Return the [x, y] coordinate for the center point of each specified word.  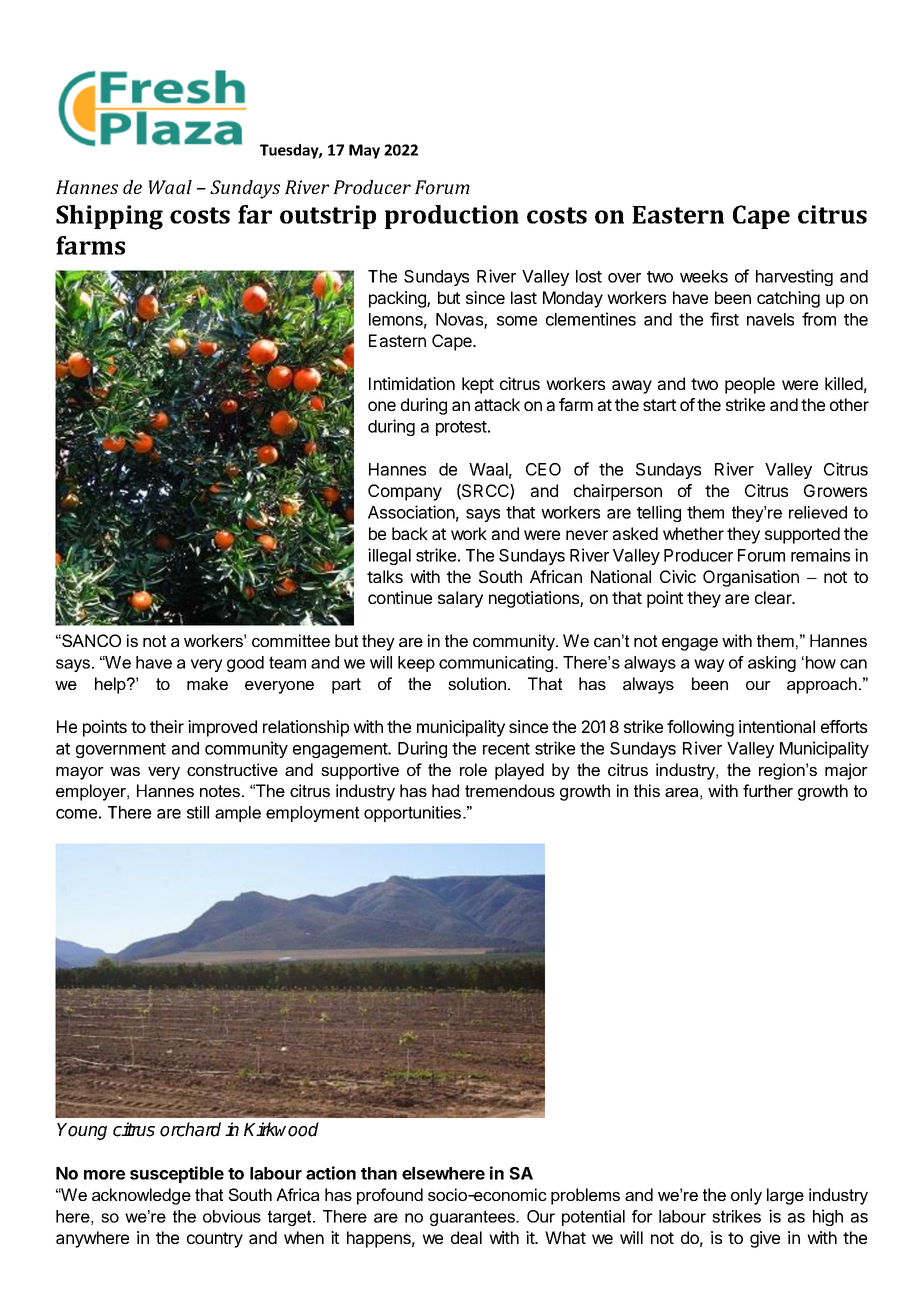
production [452, 217]
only [746, 1196]
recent [506, 749]
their [167, 726]
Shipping [109, 217]
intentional [777, 726]
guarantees [473, 1218]
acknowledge [141, 1196]
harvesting [794, 277]
